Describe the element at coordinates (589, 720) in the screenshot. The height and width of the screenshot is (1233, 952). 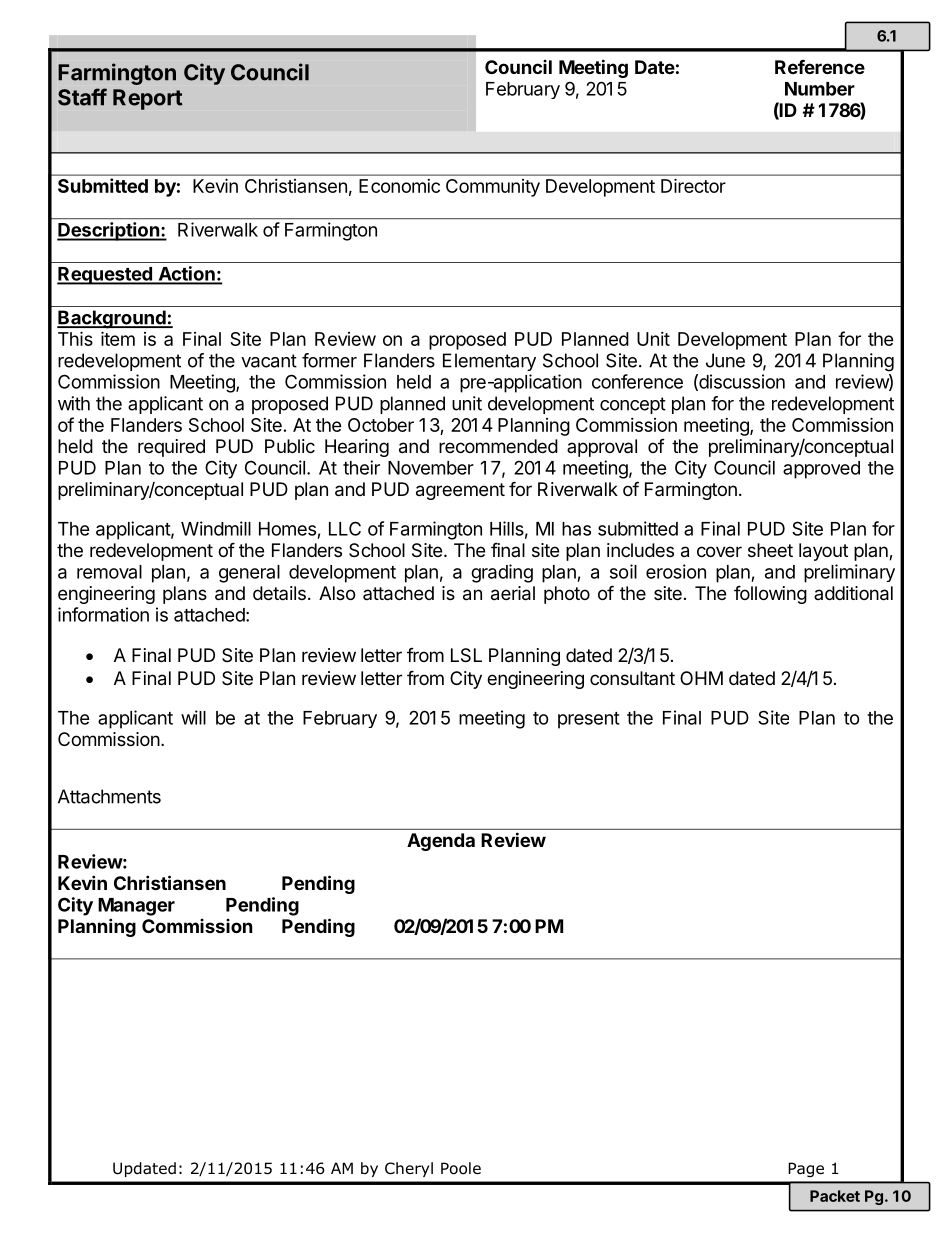
I see `present` at that location.
